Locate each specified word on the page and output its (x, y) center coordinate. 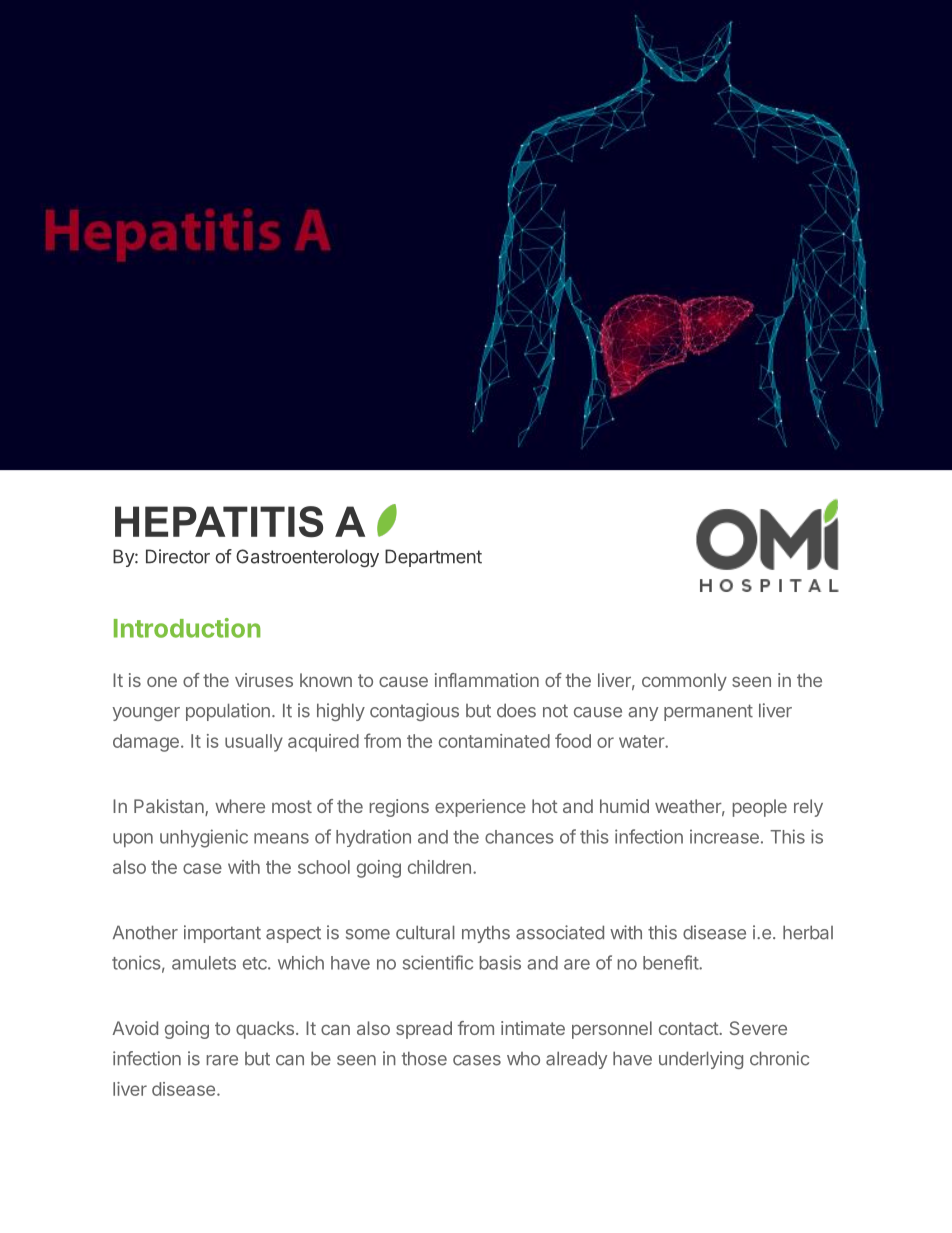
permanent (708, 712)
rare (222, 1060)
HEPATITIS (219, 522)
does (516, 710)
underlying (701, 1060)
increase (724, 836)
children (439, 867)
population (228, 712)
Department (433, 558)
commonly (684, 682)
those (424, 1058)
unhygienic (204, 838)
